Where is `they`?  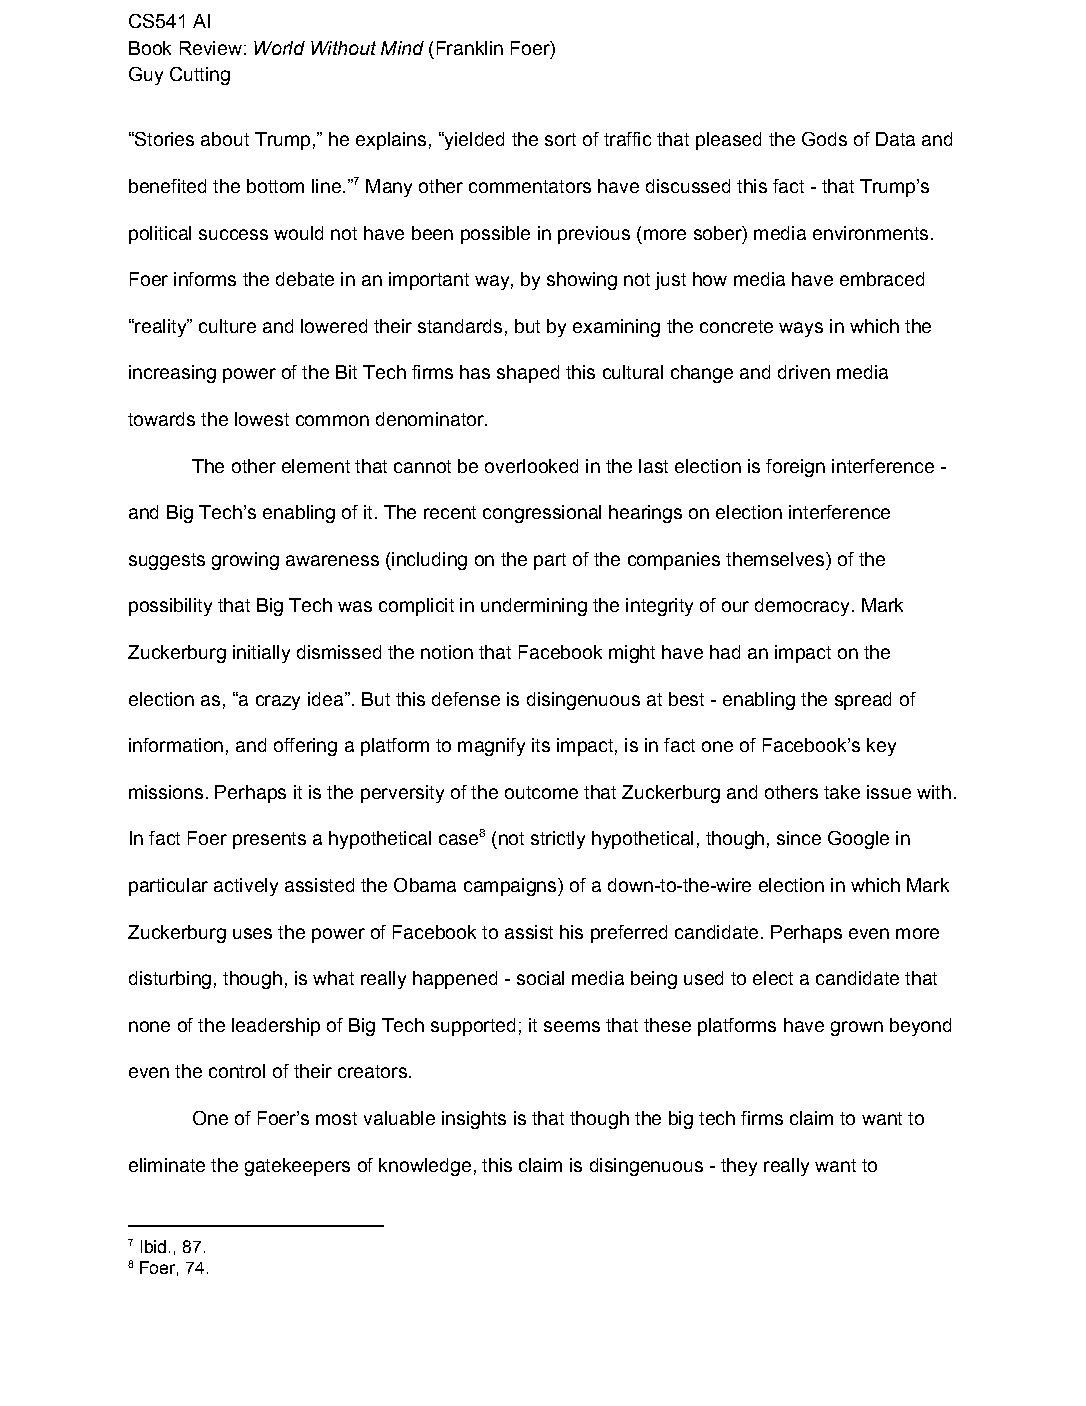 they is located at coordinates (739, 1167).
